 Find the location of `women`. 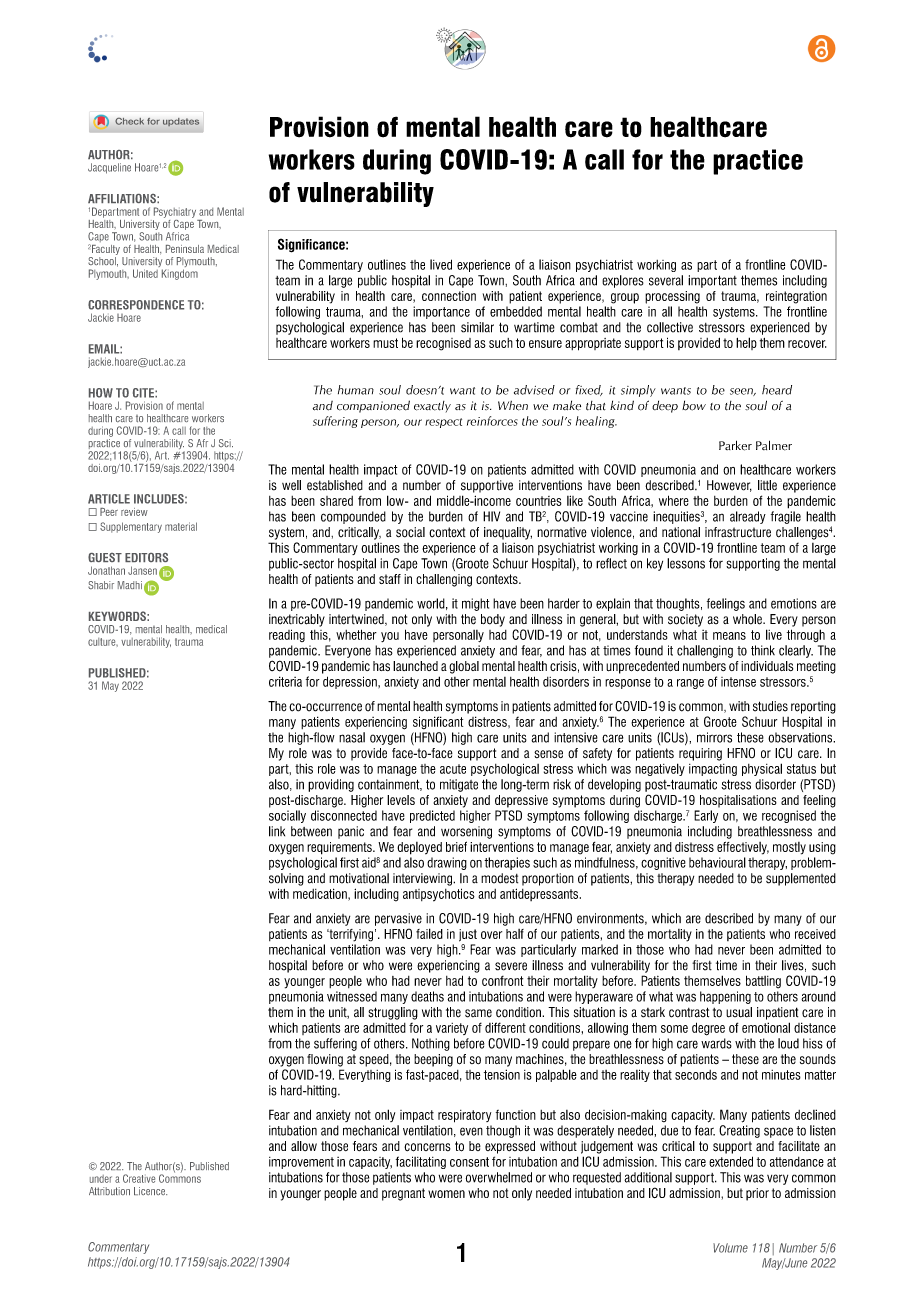

women is located at coordinates (446, 1194).
